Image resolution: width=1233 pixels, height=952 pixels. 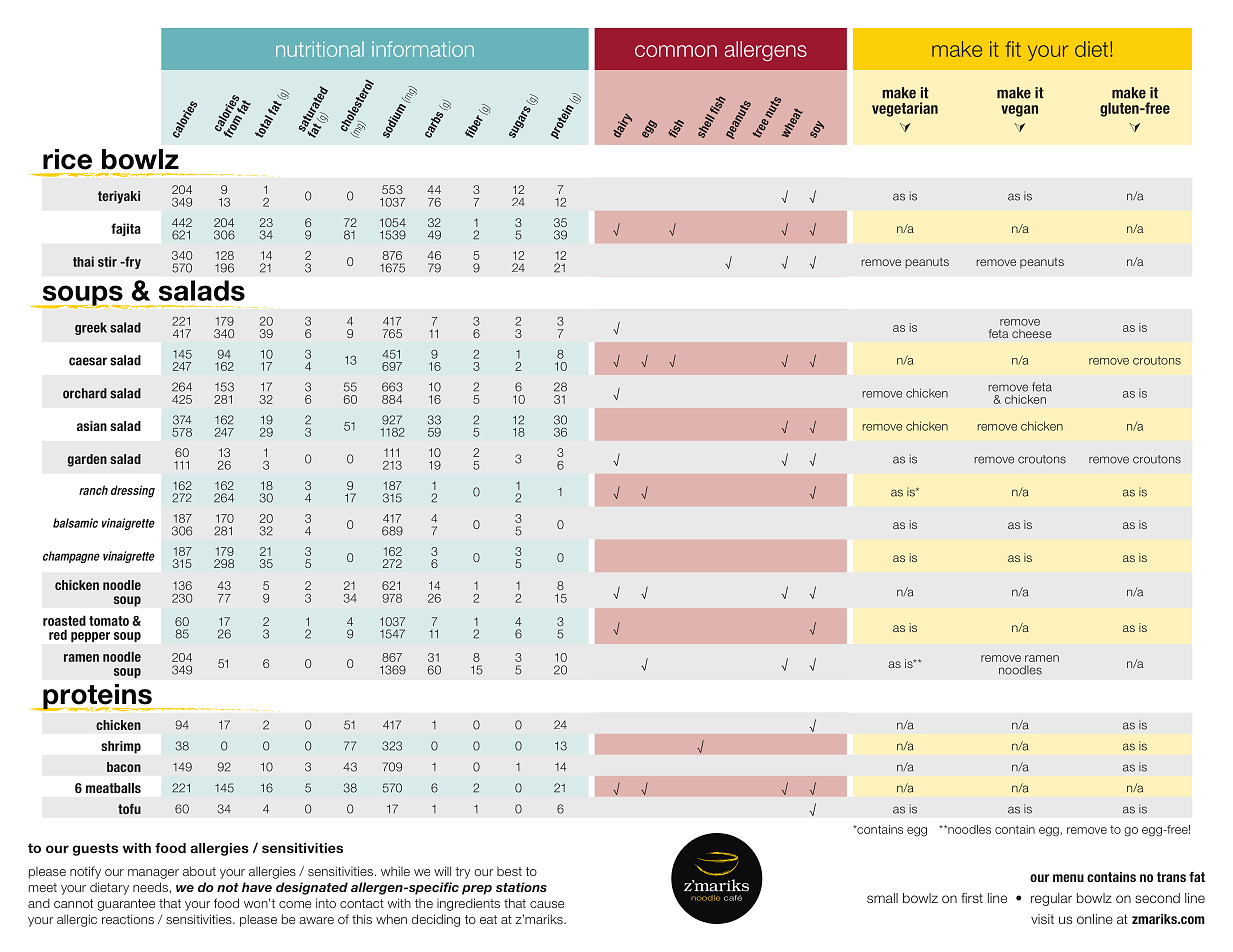 I want to click on needs, so click(x=150, y=887).
